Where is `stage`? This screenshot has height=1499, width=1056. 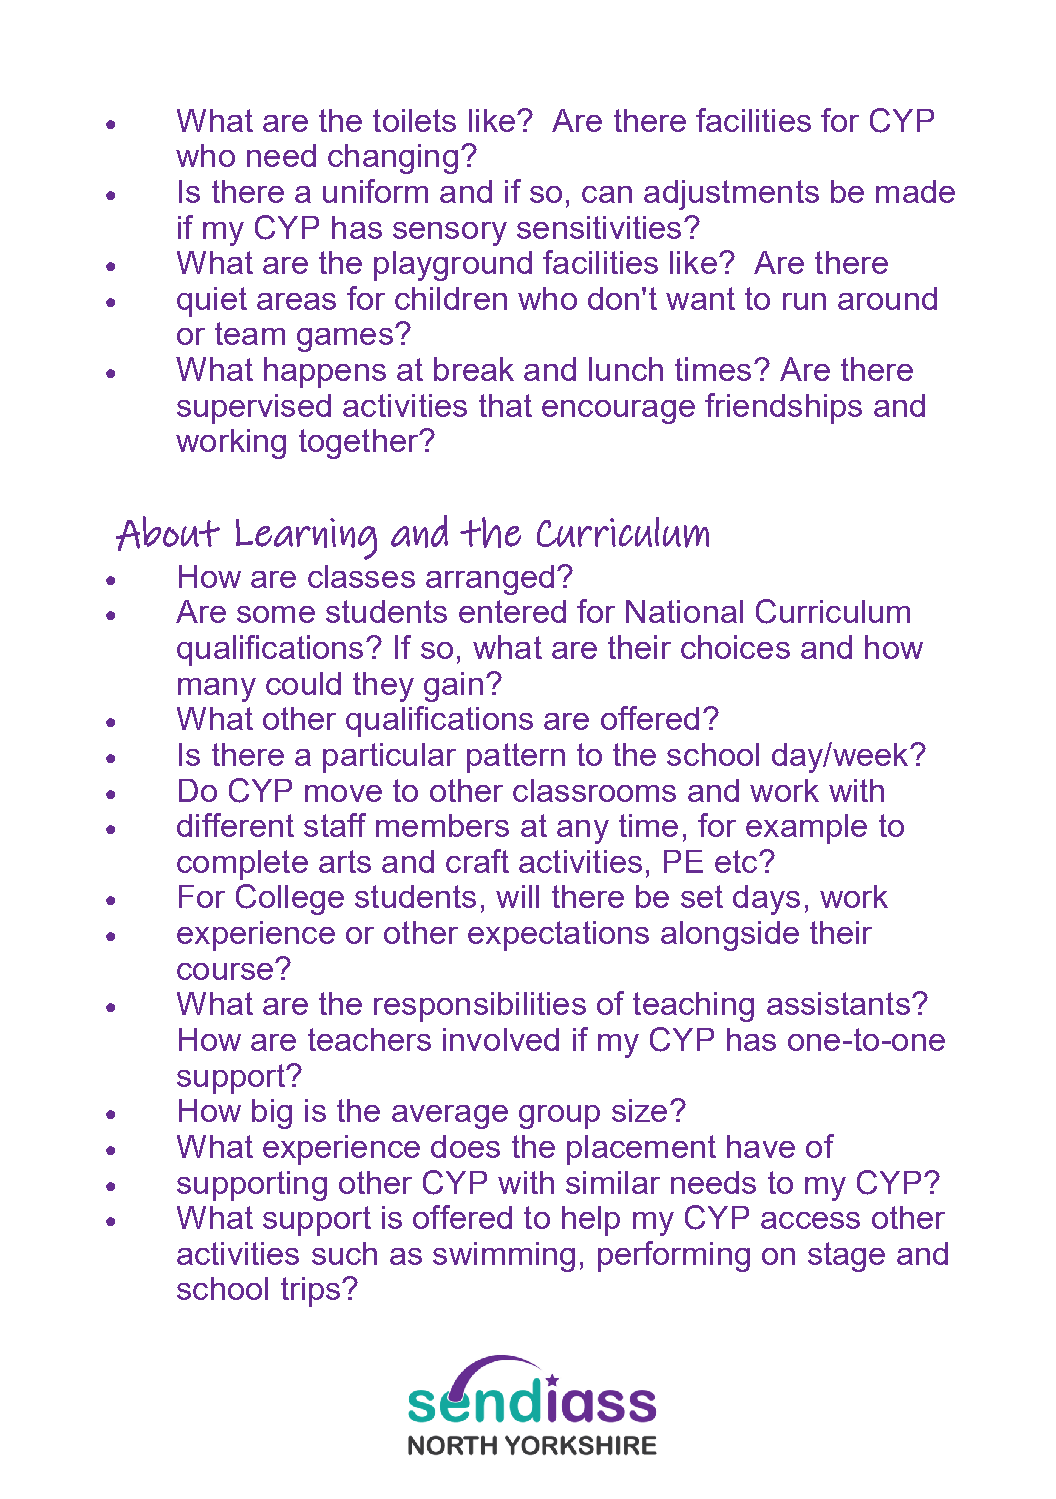
stage is located at coordinates (846, 1257).
